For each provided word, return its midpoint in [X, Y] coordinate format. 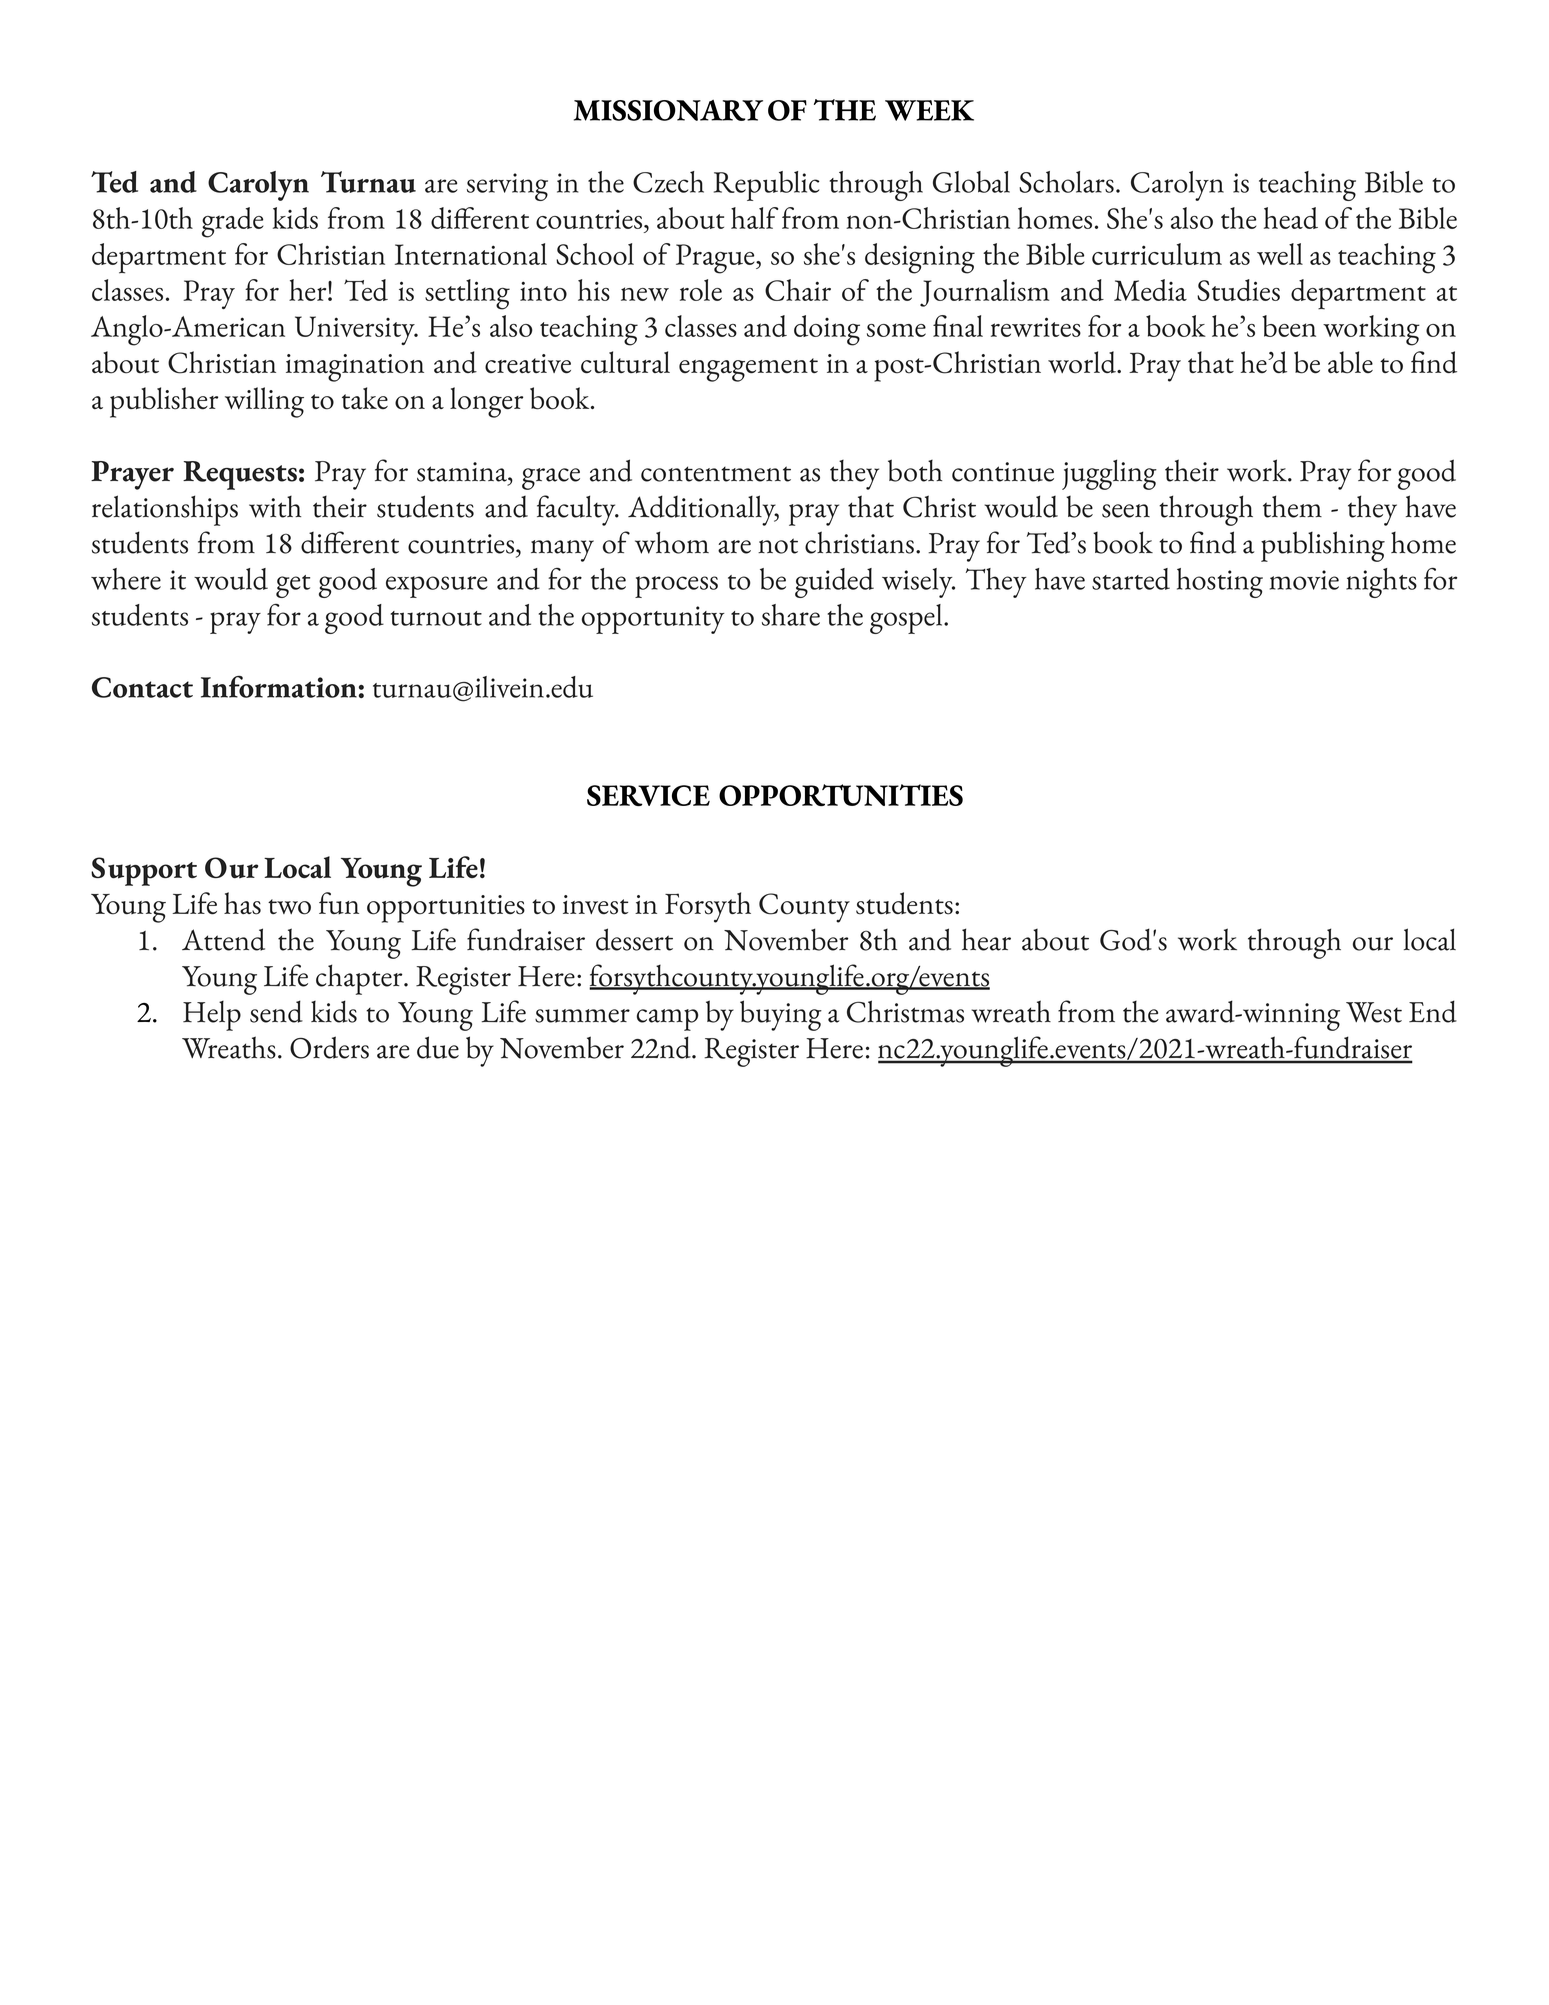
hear [986, 939]
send [276, 1011]
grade [232, 222]
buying [781, 1015]
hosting [1220, 583]
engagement [748, 370]
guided [834, 583]
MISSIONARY [668, 110]
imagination [355, 368]
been [1289, 326]
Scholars [1066, 182]
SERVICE [648, 795]
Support [144, 871]
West [1374, 1012]
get [293, 586]
